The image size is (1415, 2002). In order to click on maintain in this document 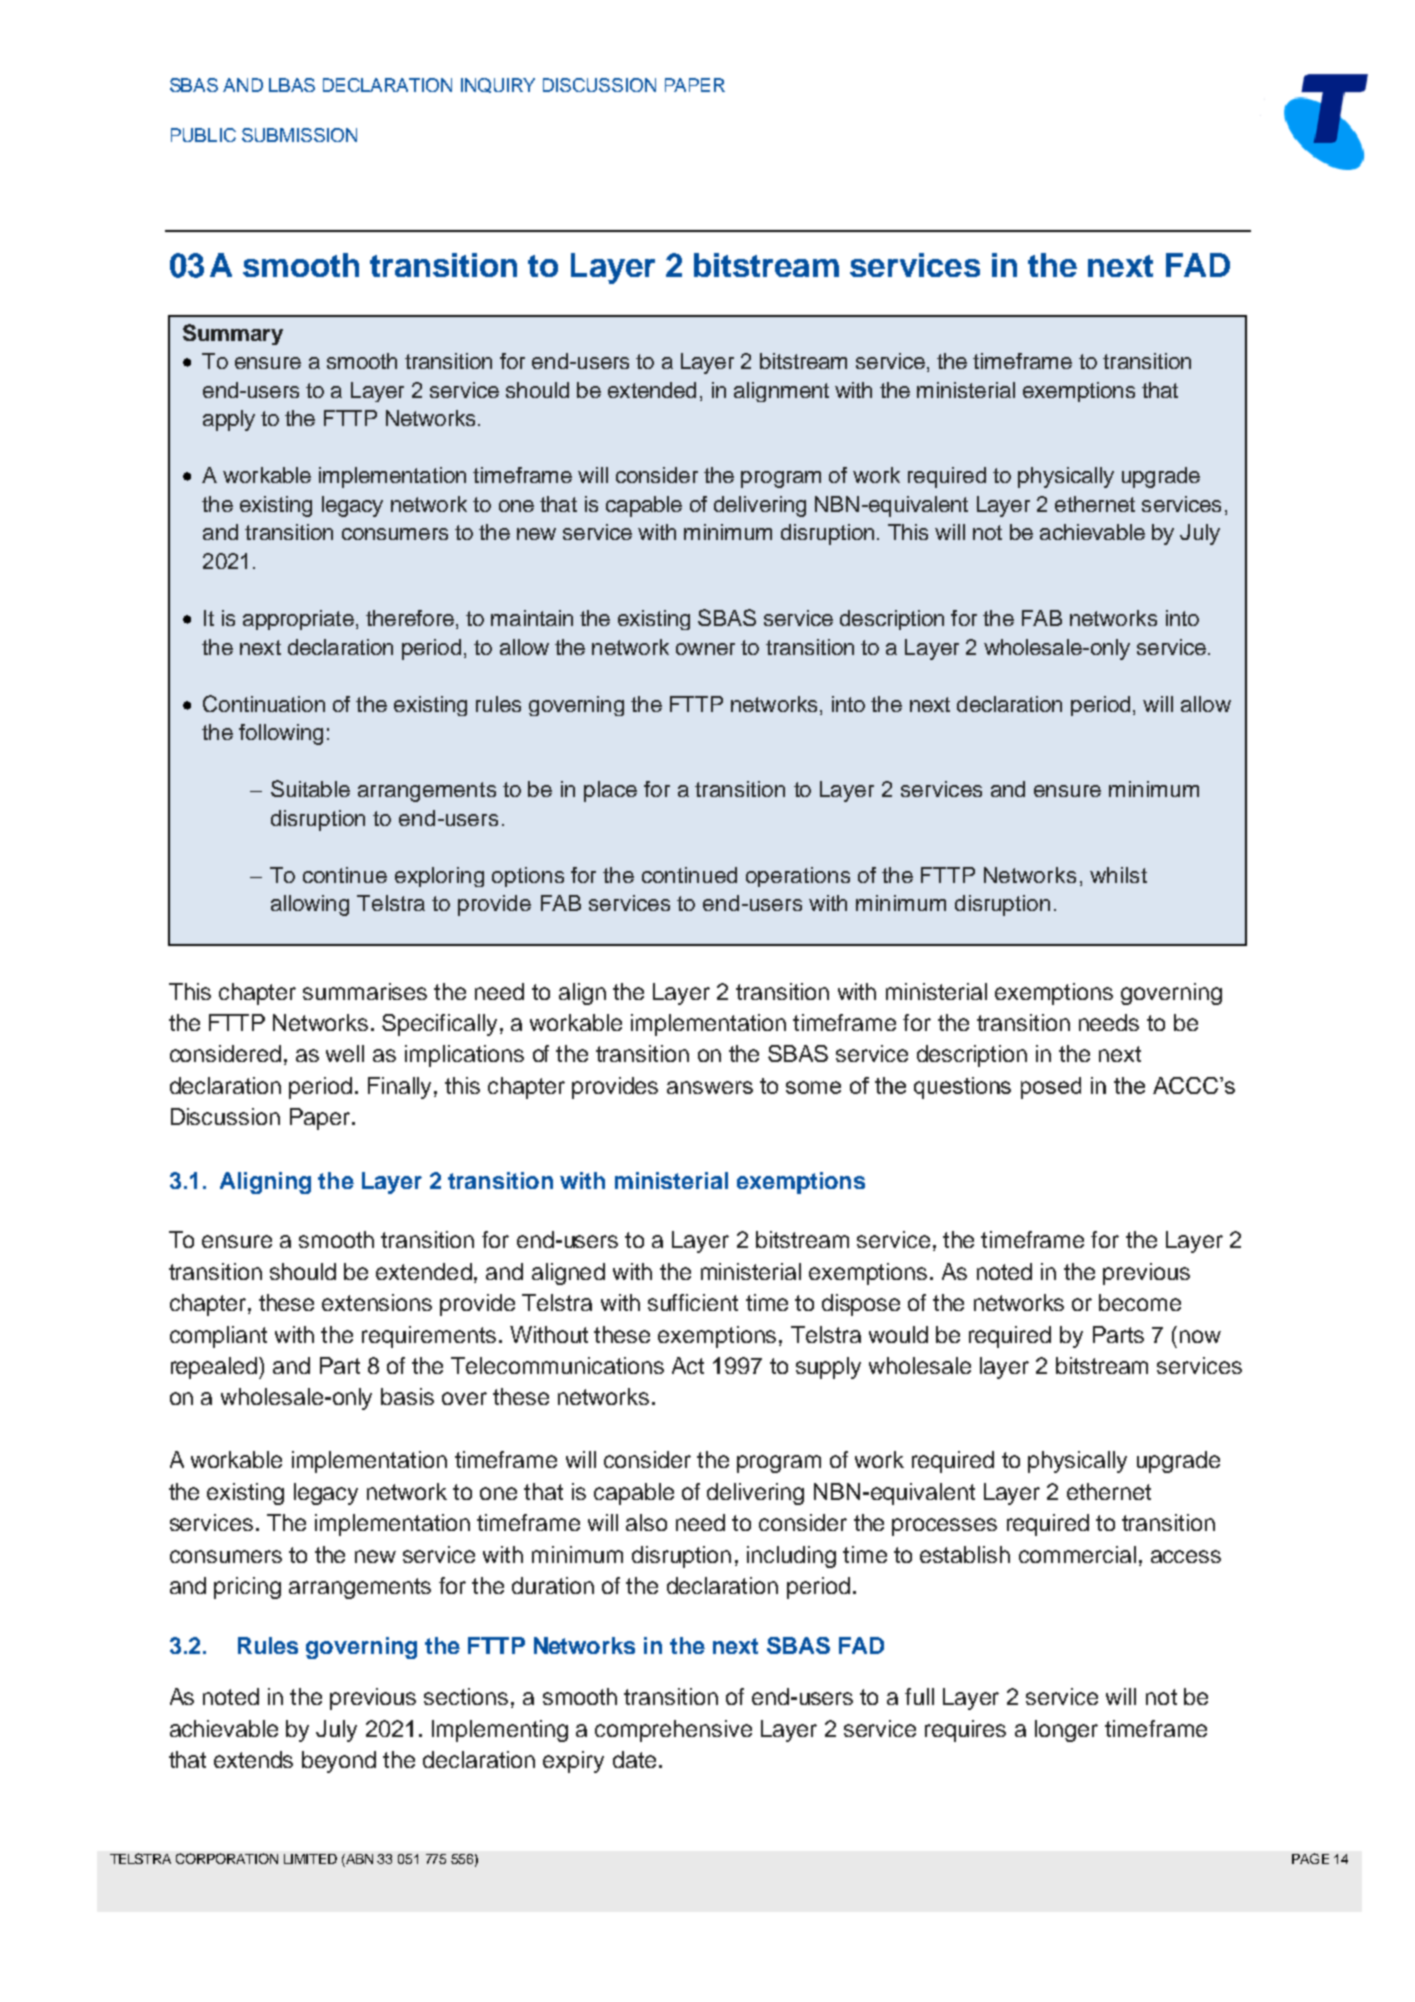, I will do `click(532, 618)`.
